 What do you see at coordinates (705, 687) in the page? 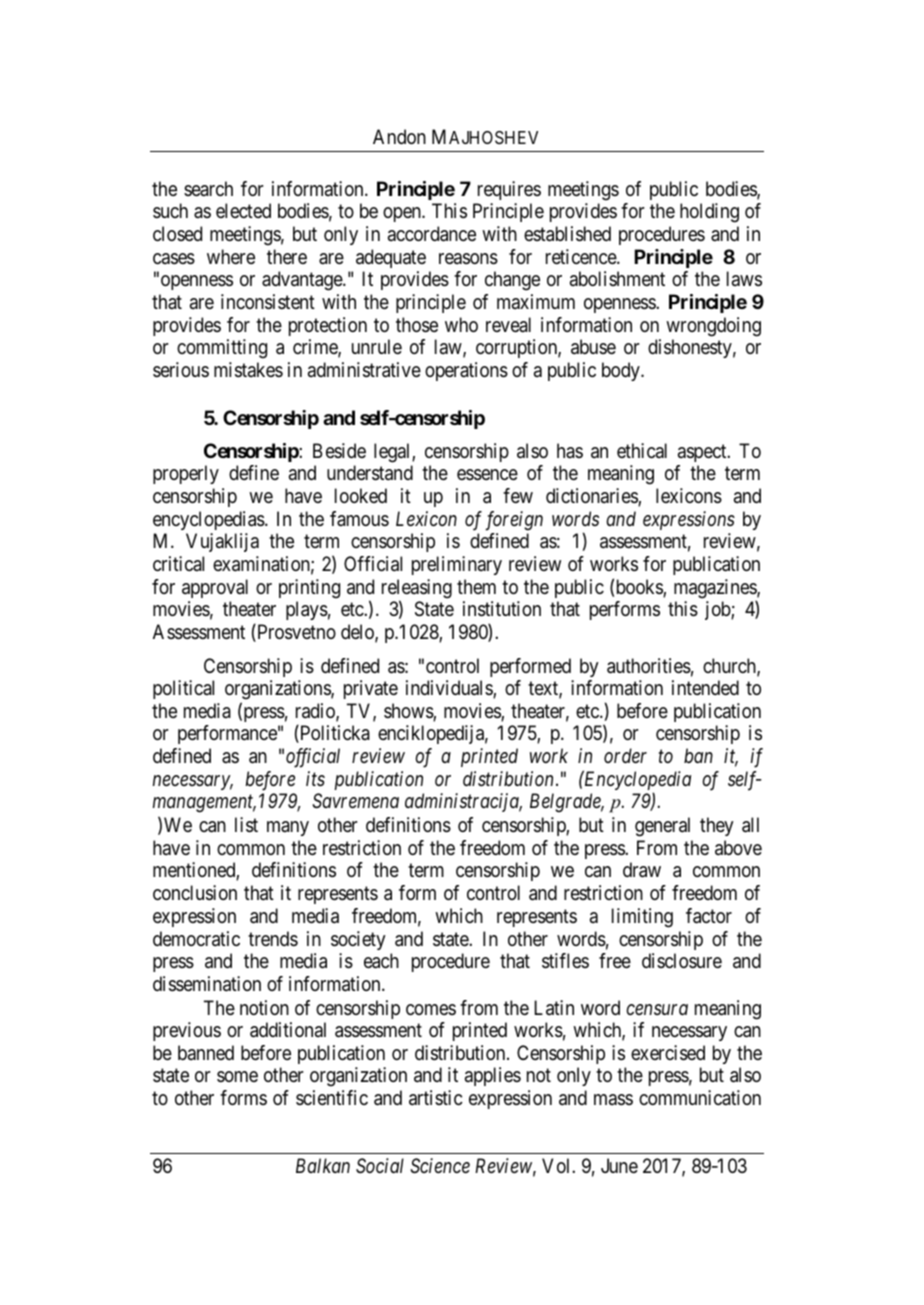
I see `intended` at bounding box center [705, 687].
